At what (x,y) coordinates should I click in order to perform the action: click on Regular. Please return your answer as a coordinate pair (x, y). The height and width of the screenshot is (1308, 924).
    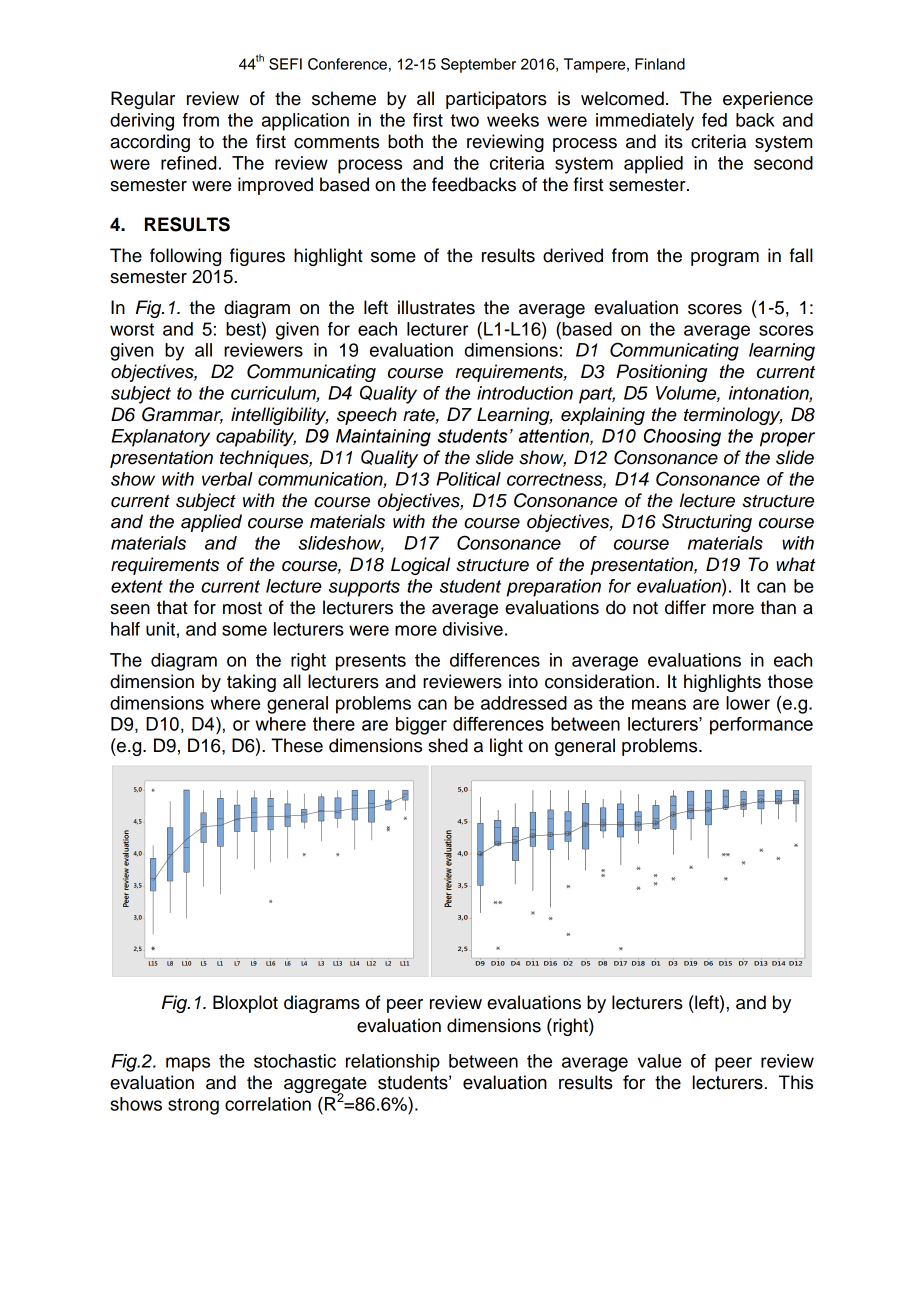
    Looking at the image, I should click on (143, 100).
